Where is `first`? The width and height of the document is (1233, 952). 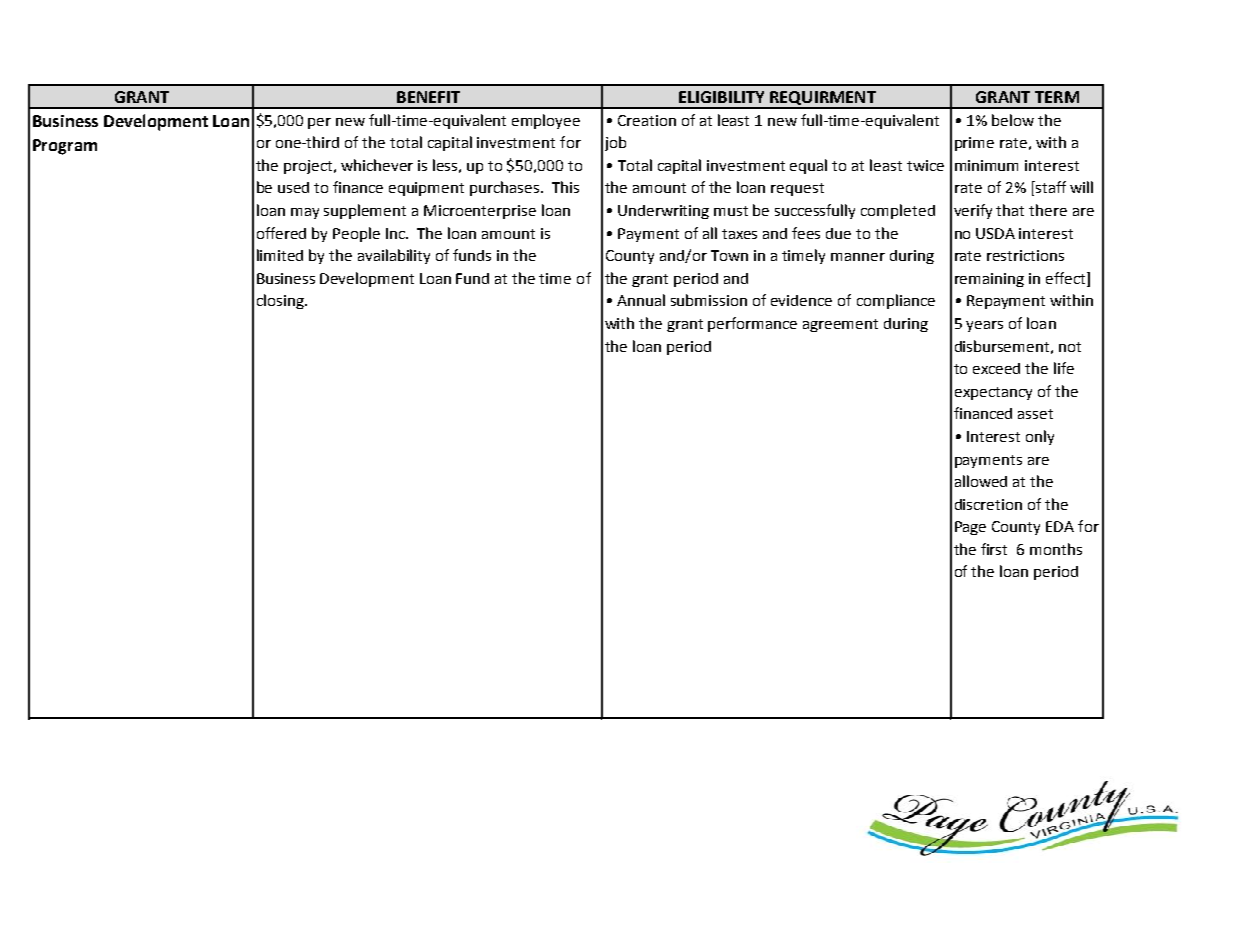 first is located at coordinates (994, 549).
